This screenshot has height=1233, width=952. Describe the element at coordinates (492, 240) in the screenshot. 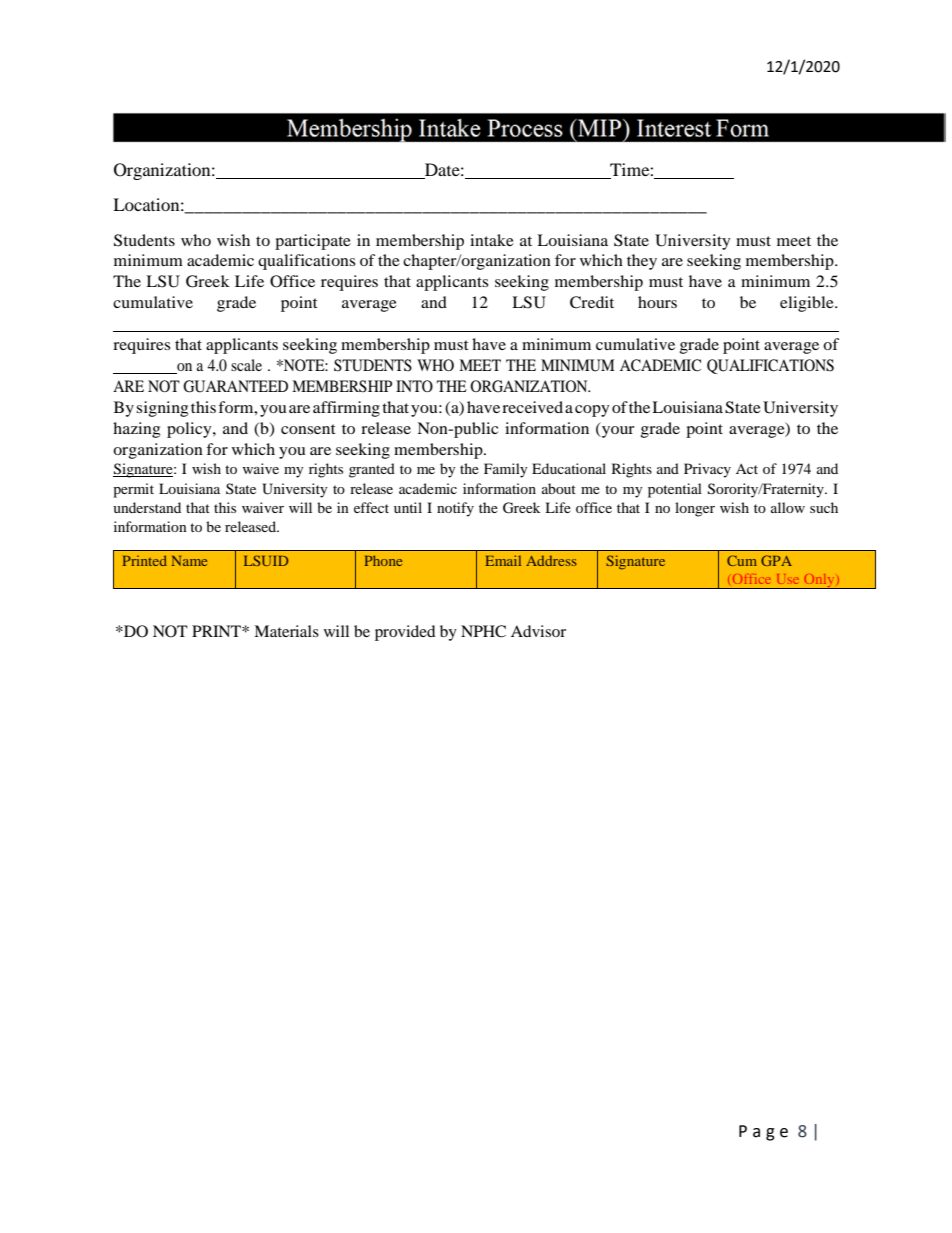

I see `intake` at that location.
